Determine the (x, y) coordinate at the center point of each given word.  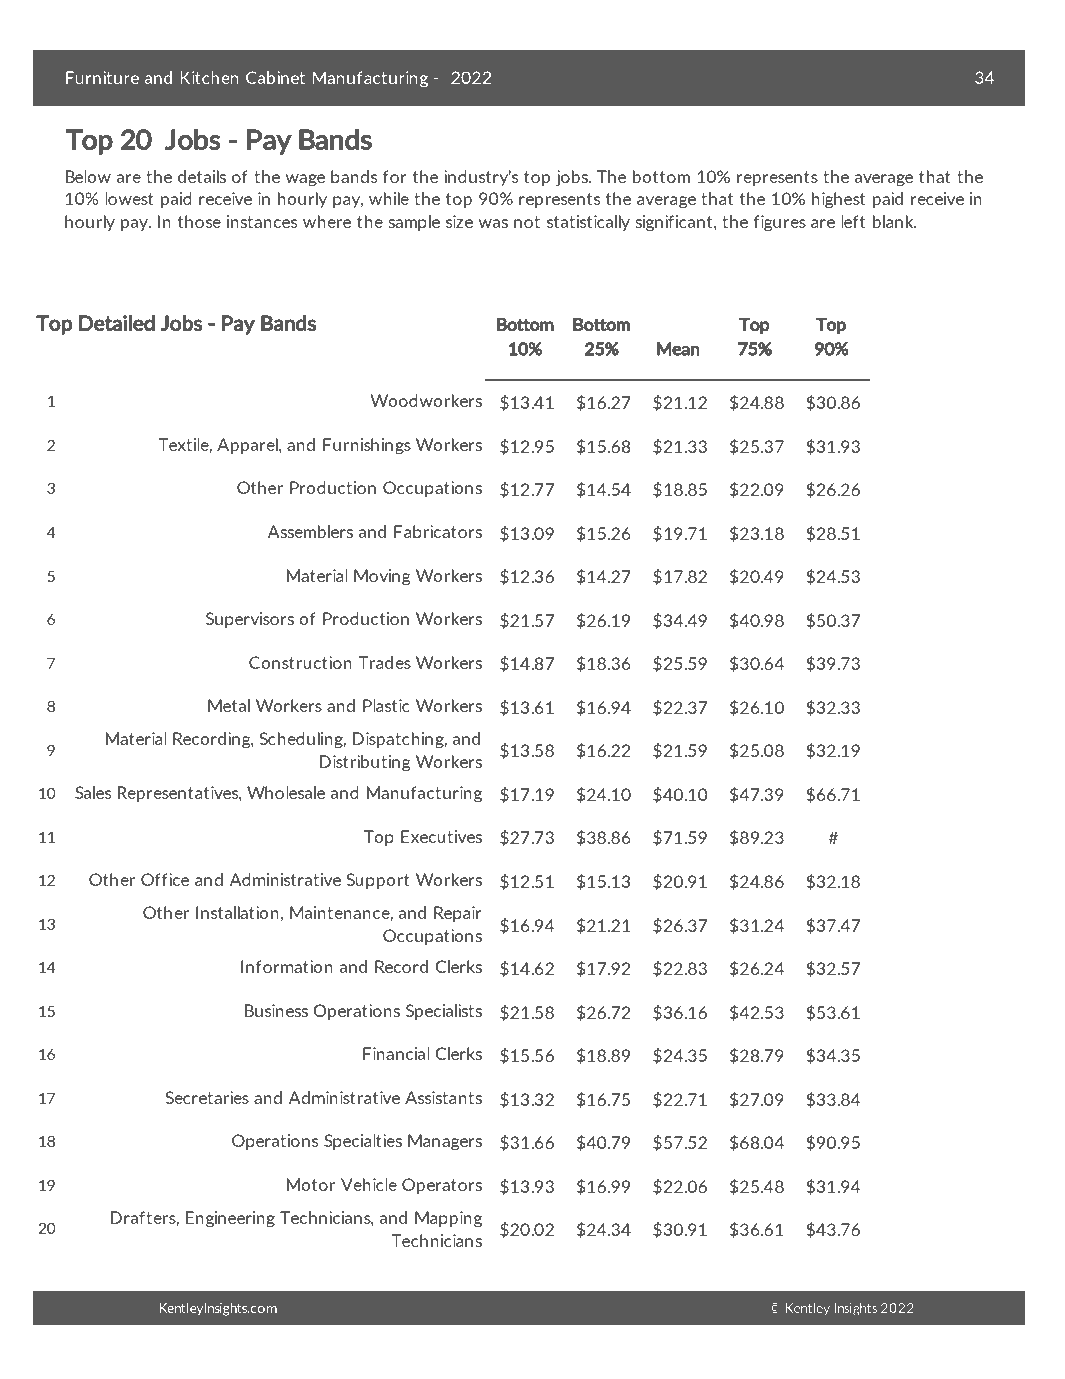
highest (838, 200)
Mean (678, 349)
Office (165, 879)
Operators (442, 1186)
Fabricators (438, 531)
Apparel (248, 446)
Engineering (230, 1219)
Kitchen (209, 77)
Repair (457, 914)
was (493, 223)
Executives (441, 836)
